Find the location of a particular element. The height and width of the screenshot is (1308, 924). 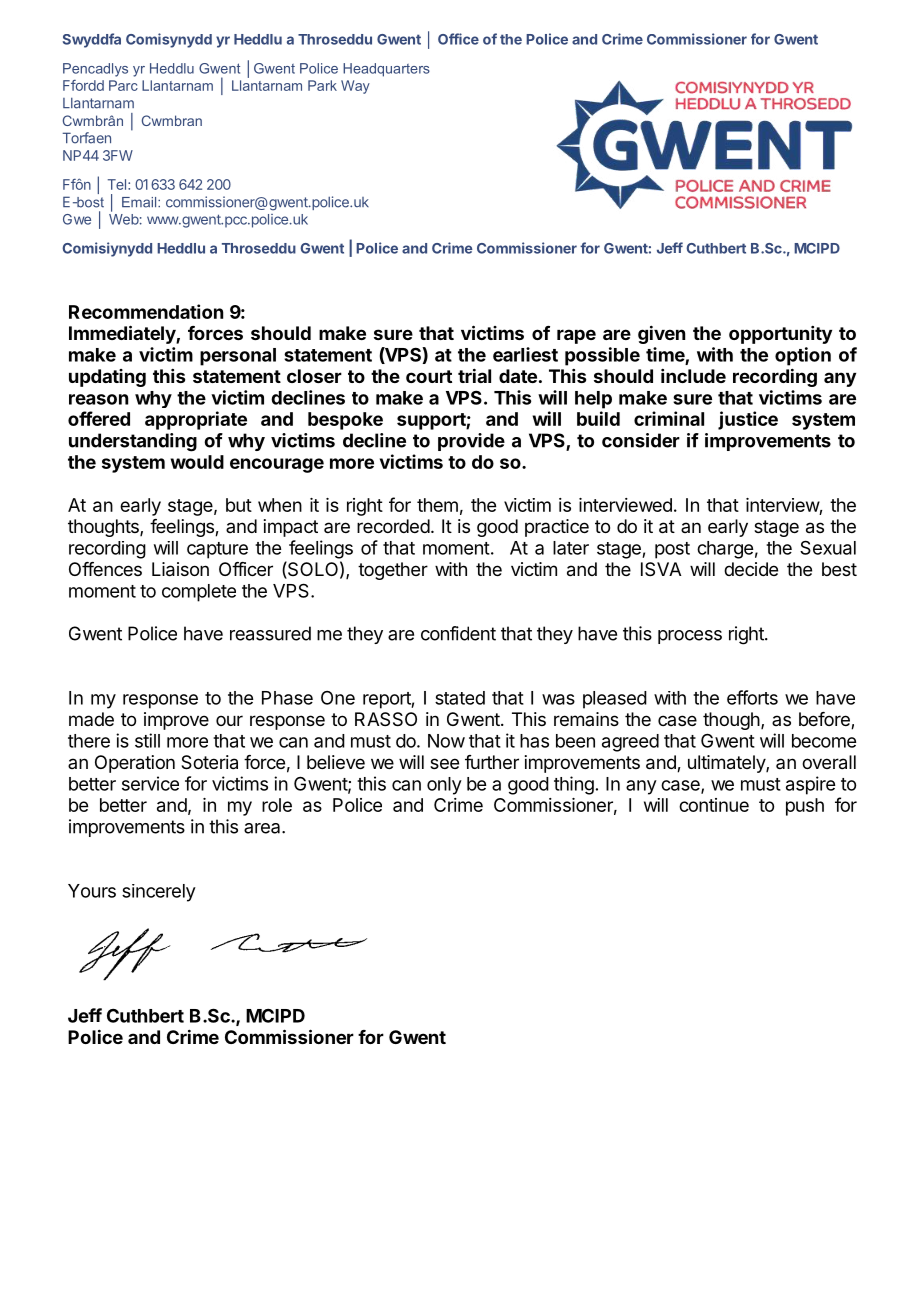

decide is located at coordinates (751, 569).
